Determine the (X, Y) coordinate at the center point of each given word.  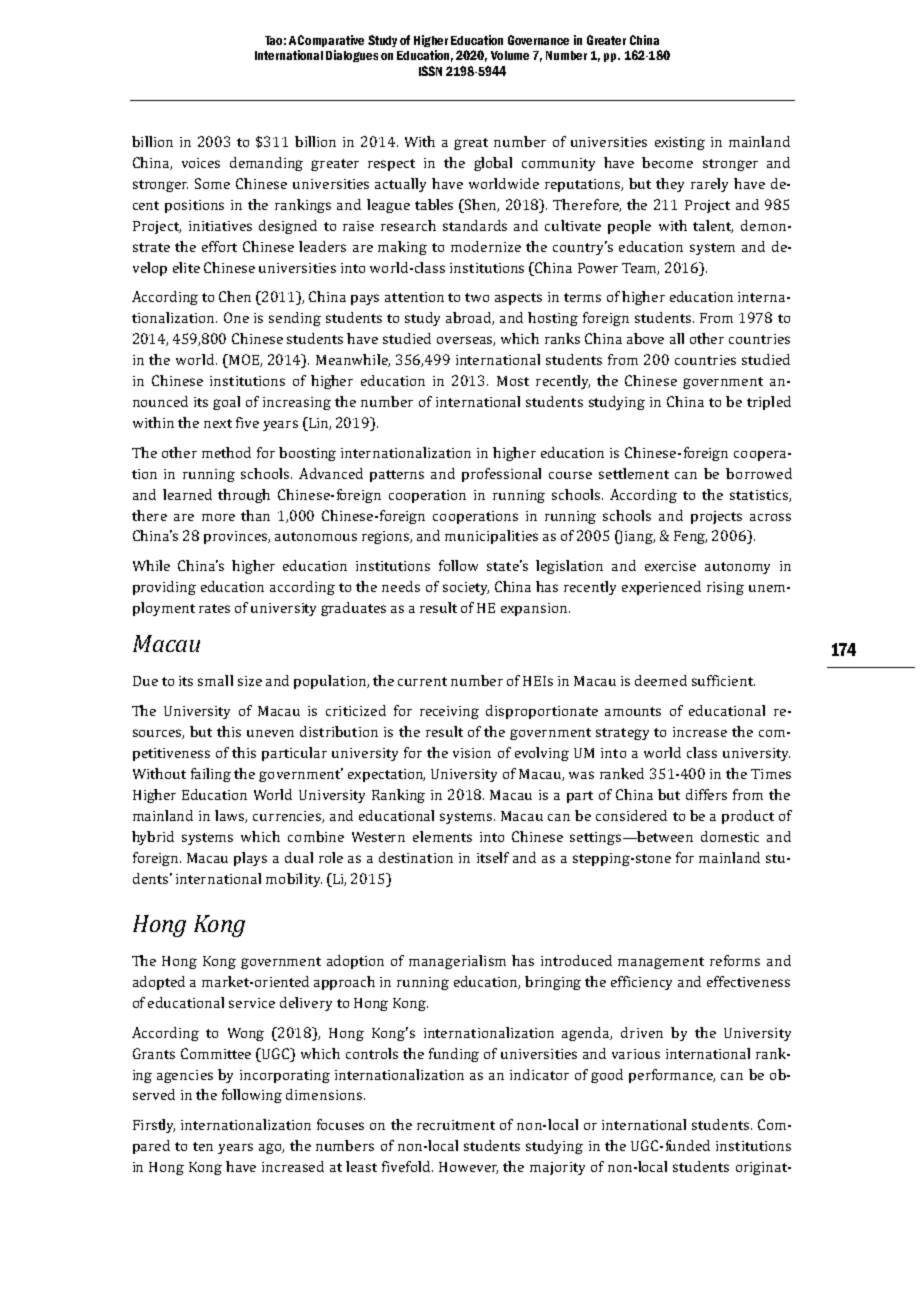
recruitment (456, 1125)
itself (493, 857)
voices (201, 163)
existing (680, 143)
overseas (466, 341)
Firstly (154, 1126)
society (466, 588)
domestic (730, 836)
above (645, 338)
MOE (244, 361)
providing (164, 588)
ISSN (430, 71)
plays (250, 859)
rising (725, 588)
